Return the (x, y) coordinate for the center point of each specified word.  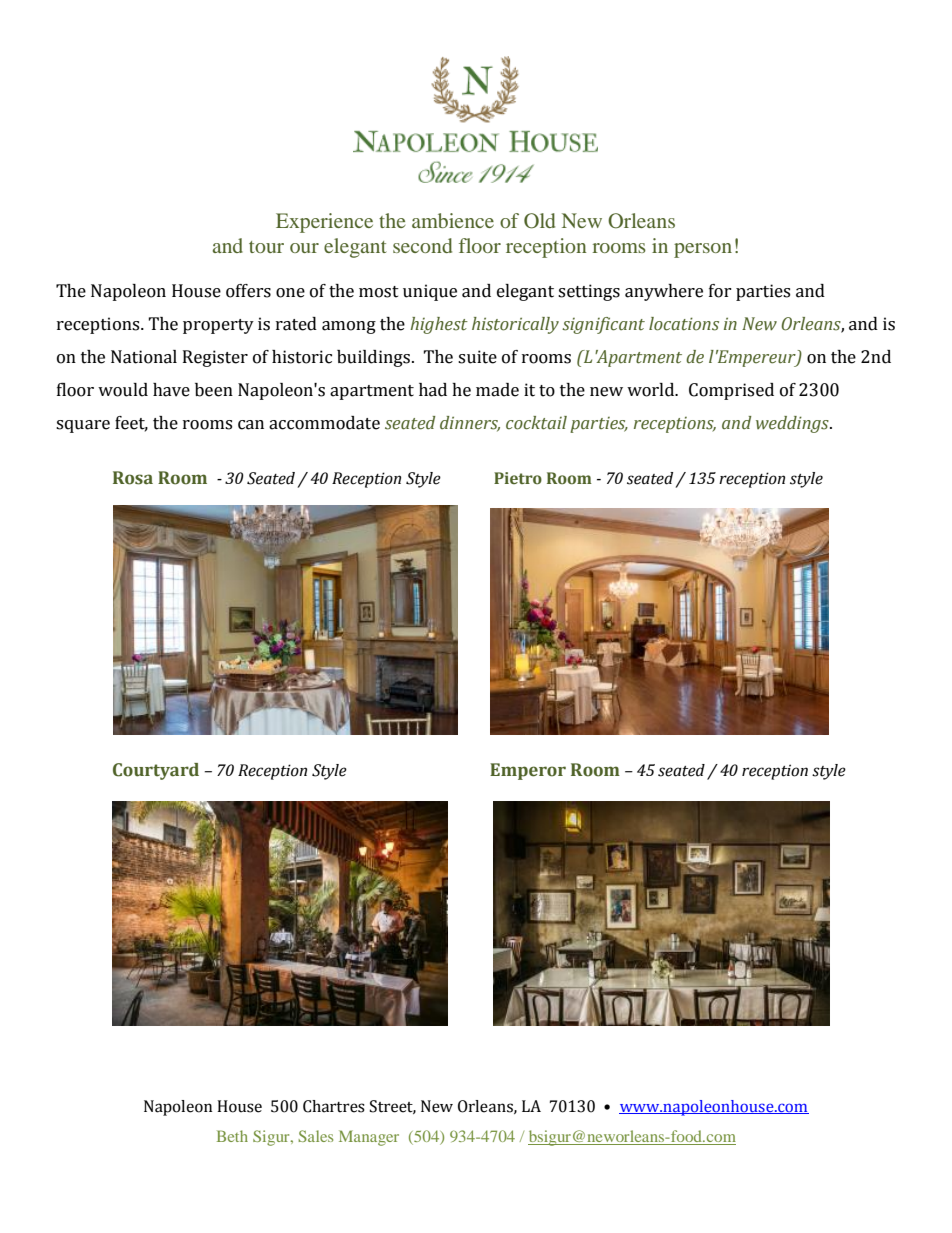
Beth (232, 1136)
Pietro (518, 478)
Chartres (334, 1106)
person (703, 250)
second (422, 245)
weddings (793, 424)
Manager (369, 1138)
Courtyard (156, 771)
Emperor (528, 771)
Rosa (133, 478)
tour (266, 247)
